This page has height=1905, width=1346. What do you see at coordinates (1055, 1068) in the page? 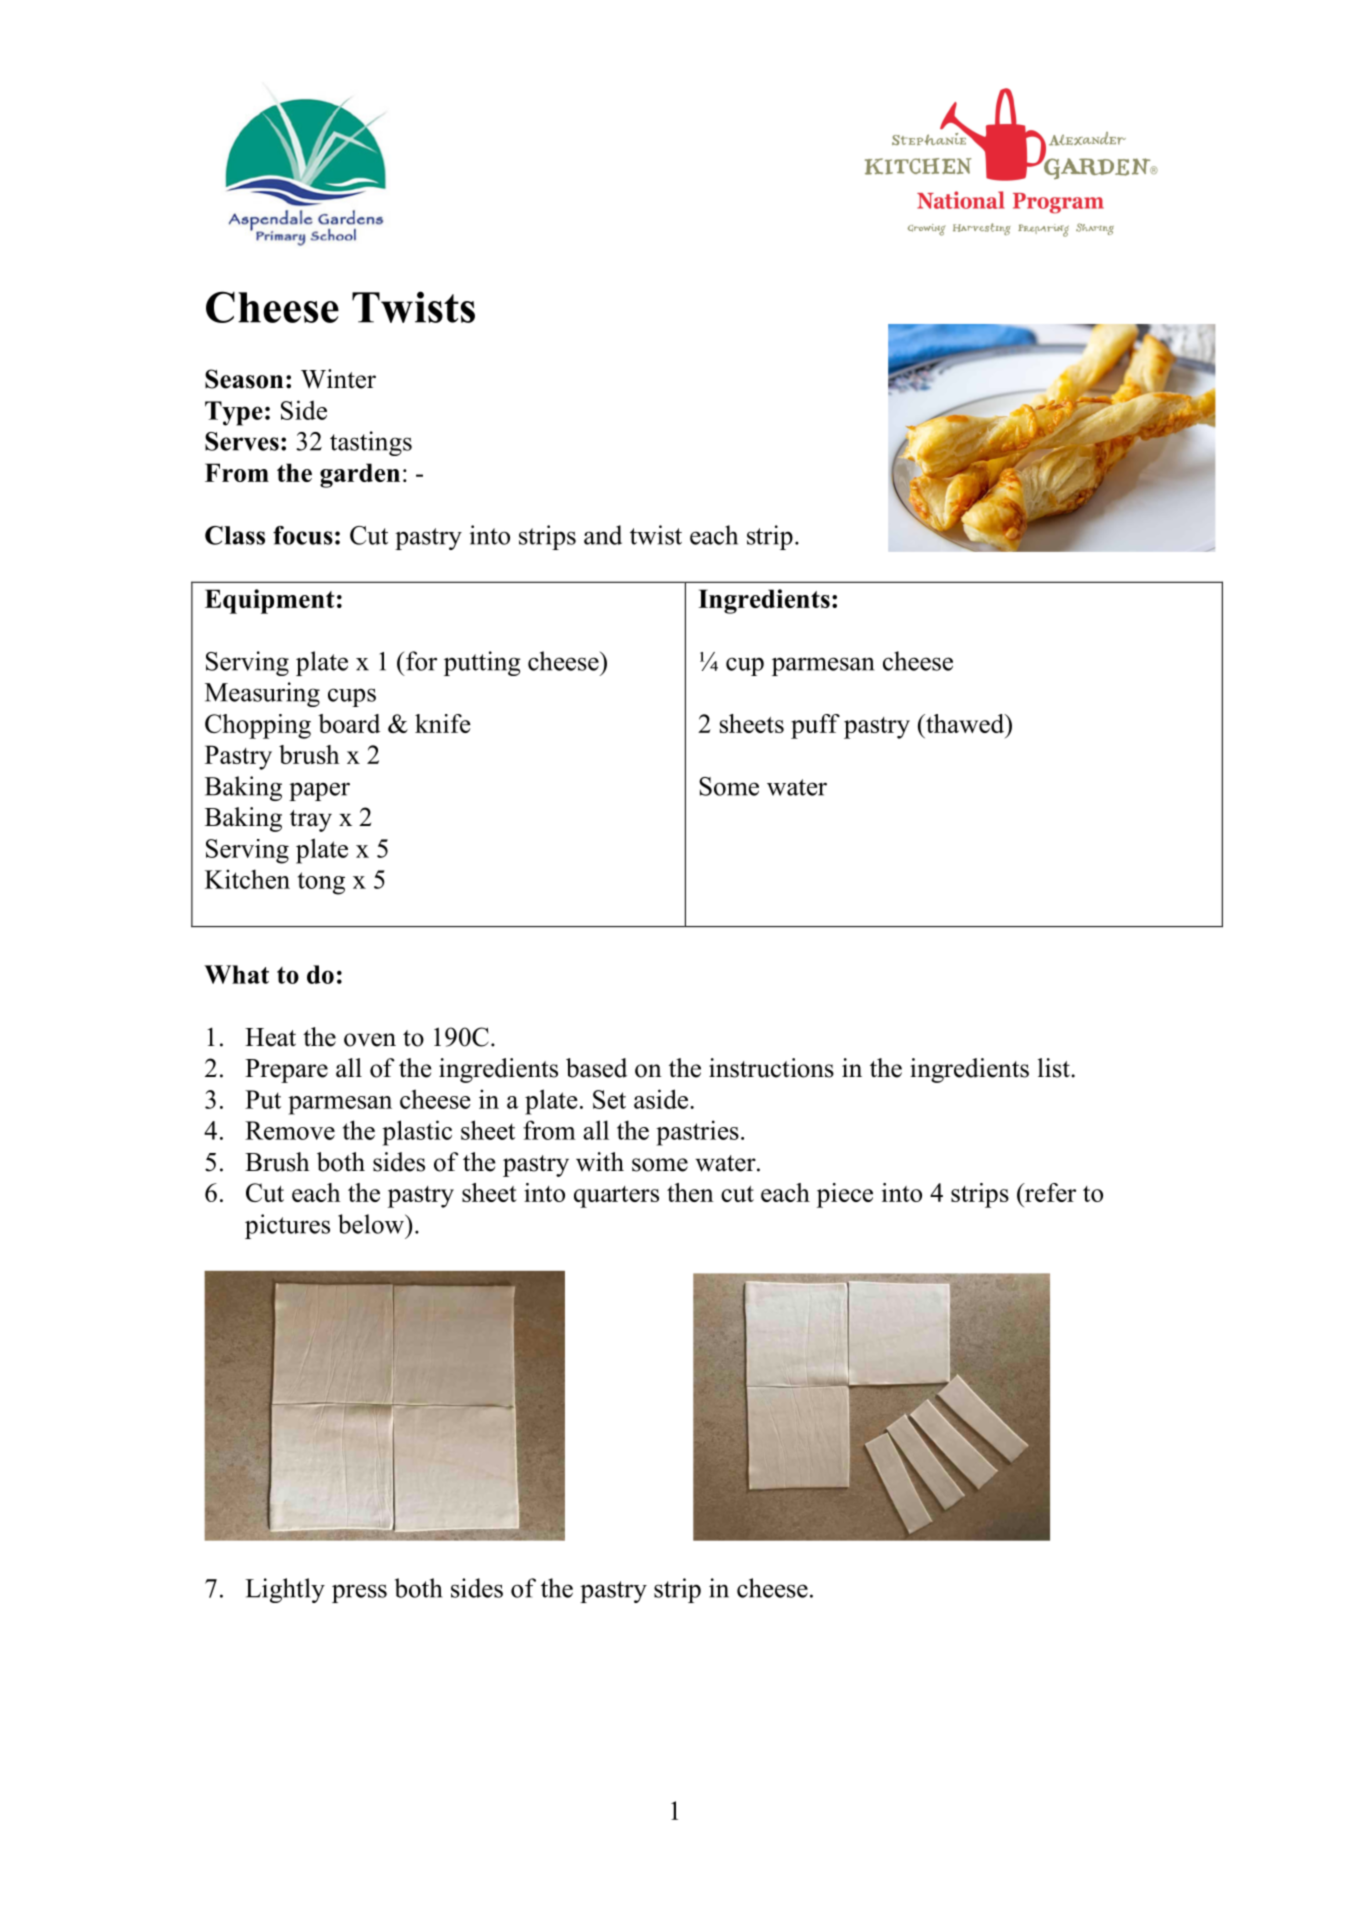
I see `list` at bounding box center [1055, 1068].
